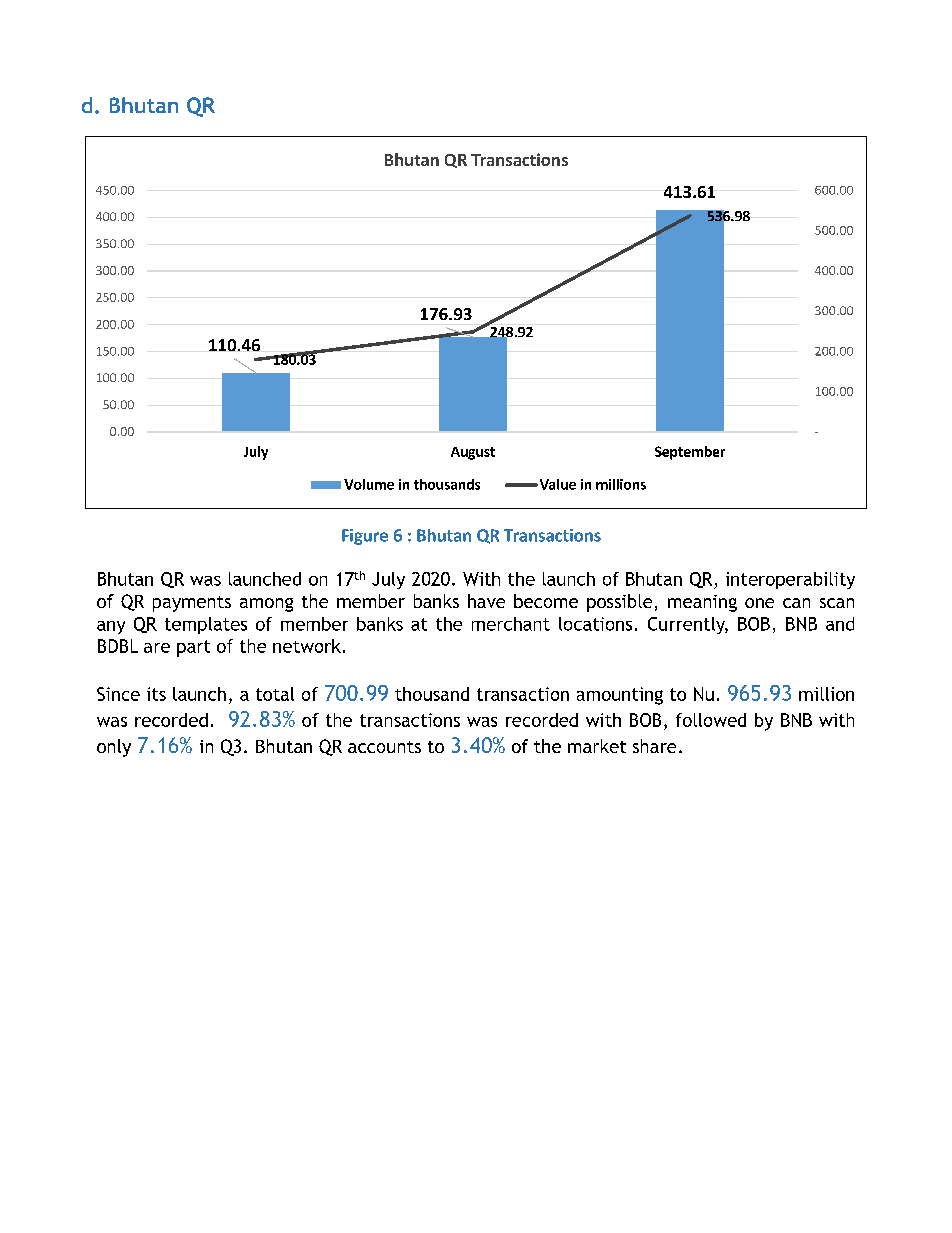  Describe the element at coordinates (690, 453) in the screenshot. I see `September` at that location.
